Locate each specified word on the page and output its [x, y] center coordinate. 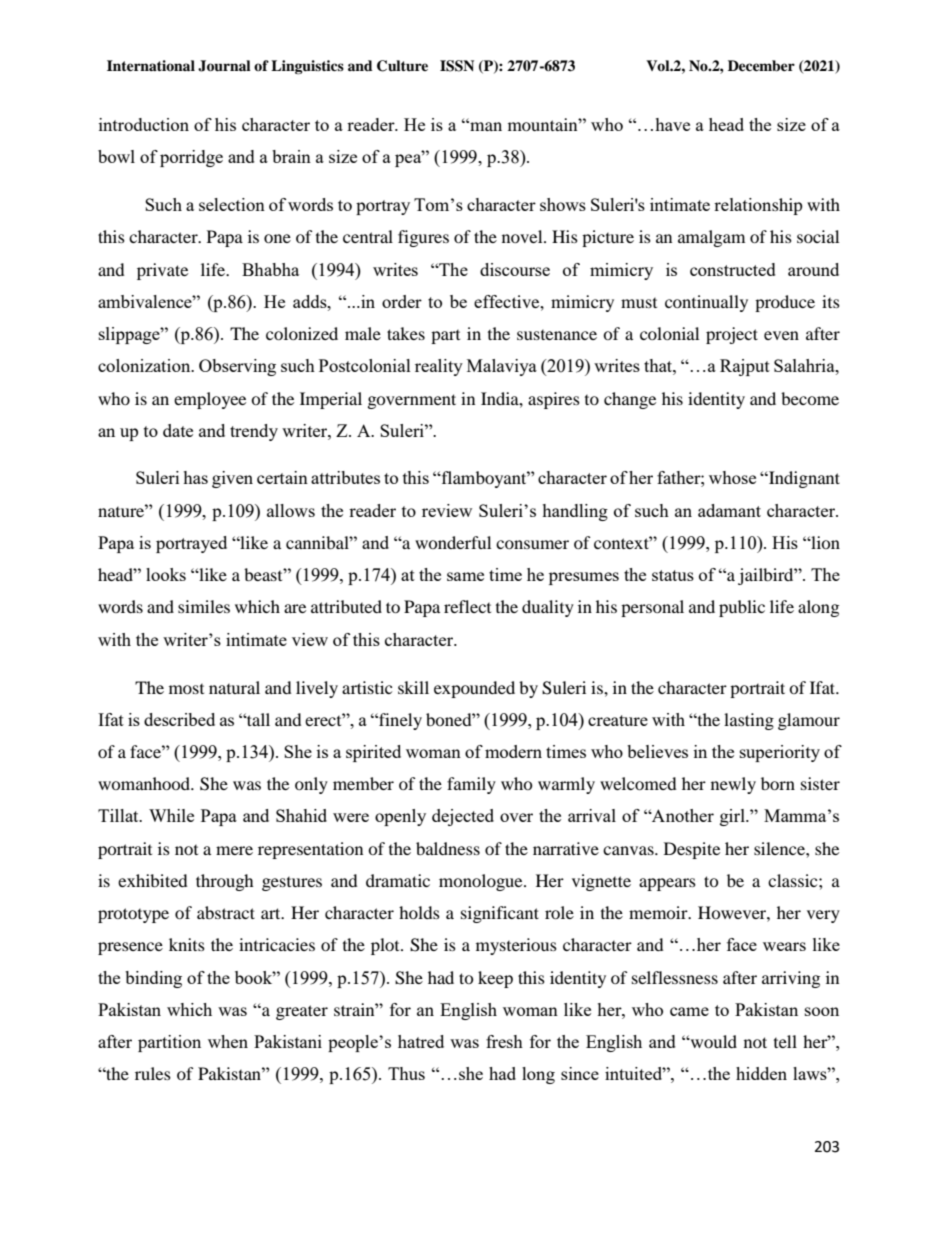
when [228, 1041]
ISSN [457, 66]
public [742, 608]
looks [166, 574]
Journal [224, 66]
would [713, 1041]
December [761, 66]
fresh [504, 1041]
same [465, 576]
